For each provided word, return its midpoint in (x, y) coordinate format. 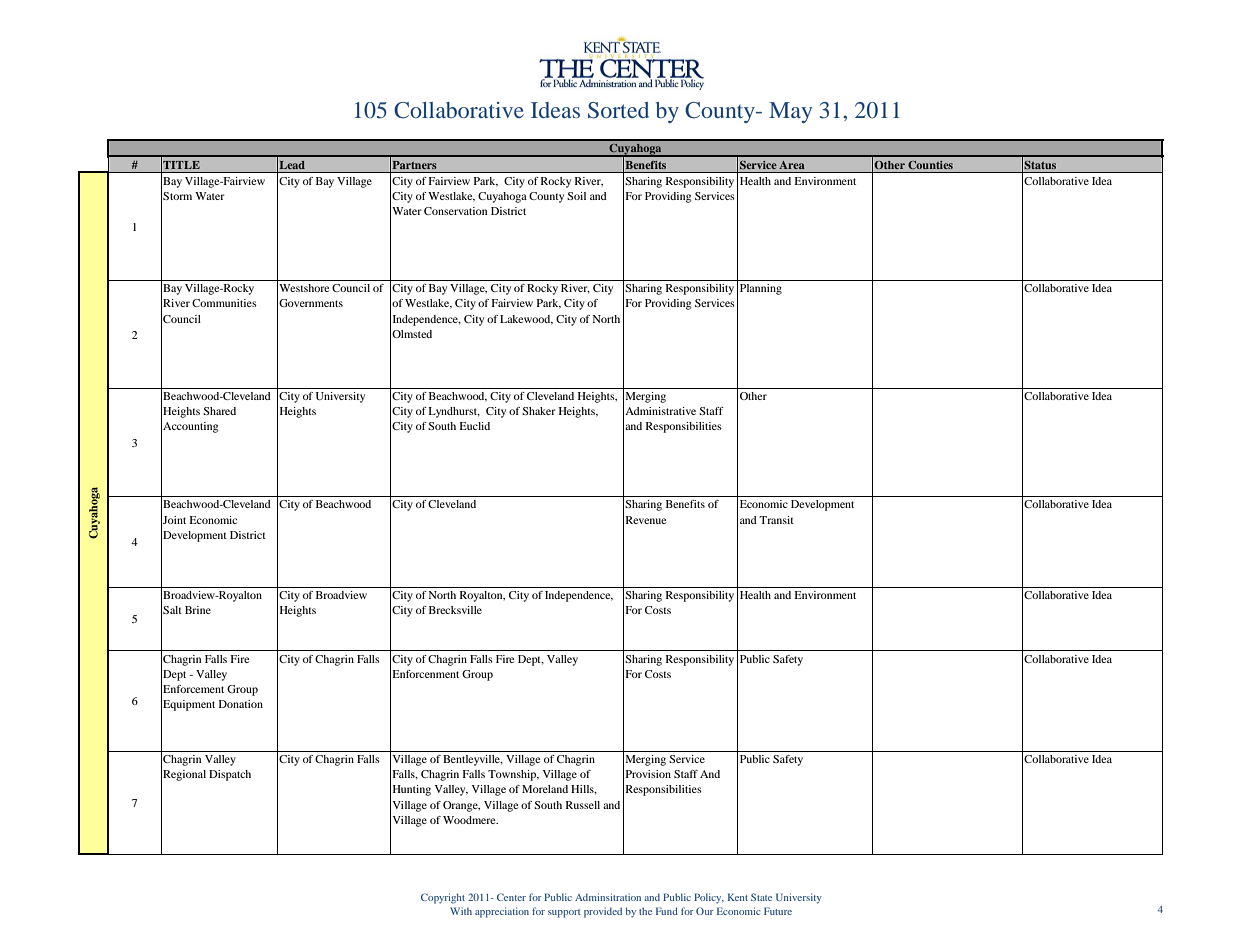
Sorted (618, 110)
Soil (576, 196)
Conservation (455, 211)
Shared (219, 411)
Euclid (474, 426)
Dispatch (230, 775)
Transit (776, 520)
